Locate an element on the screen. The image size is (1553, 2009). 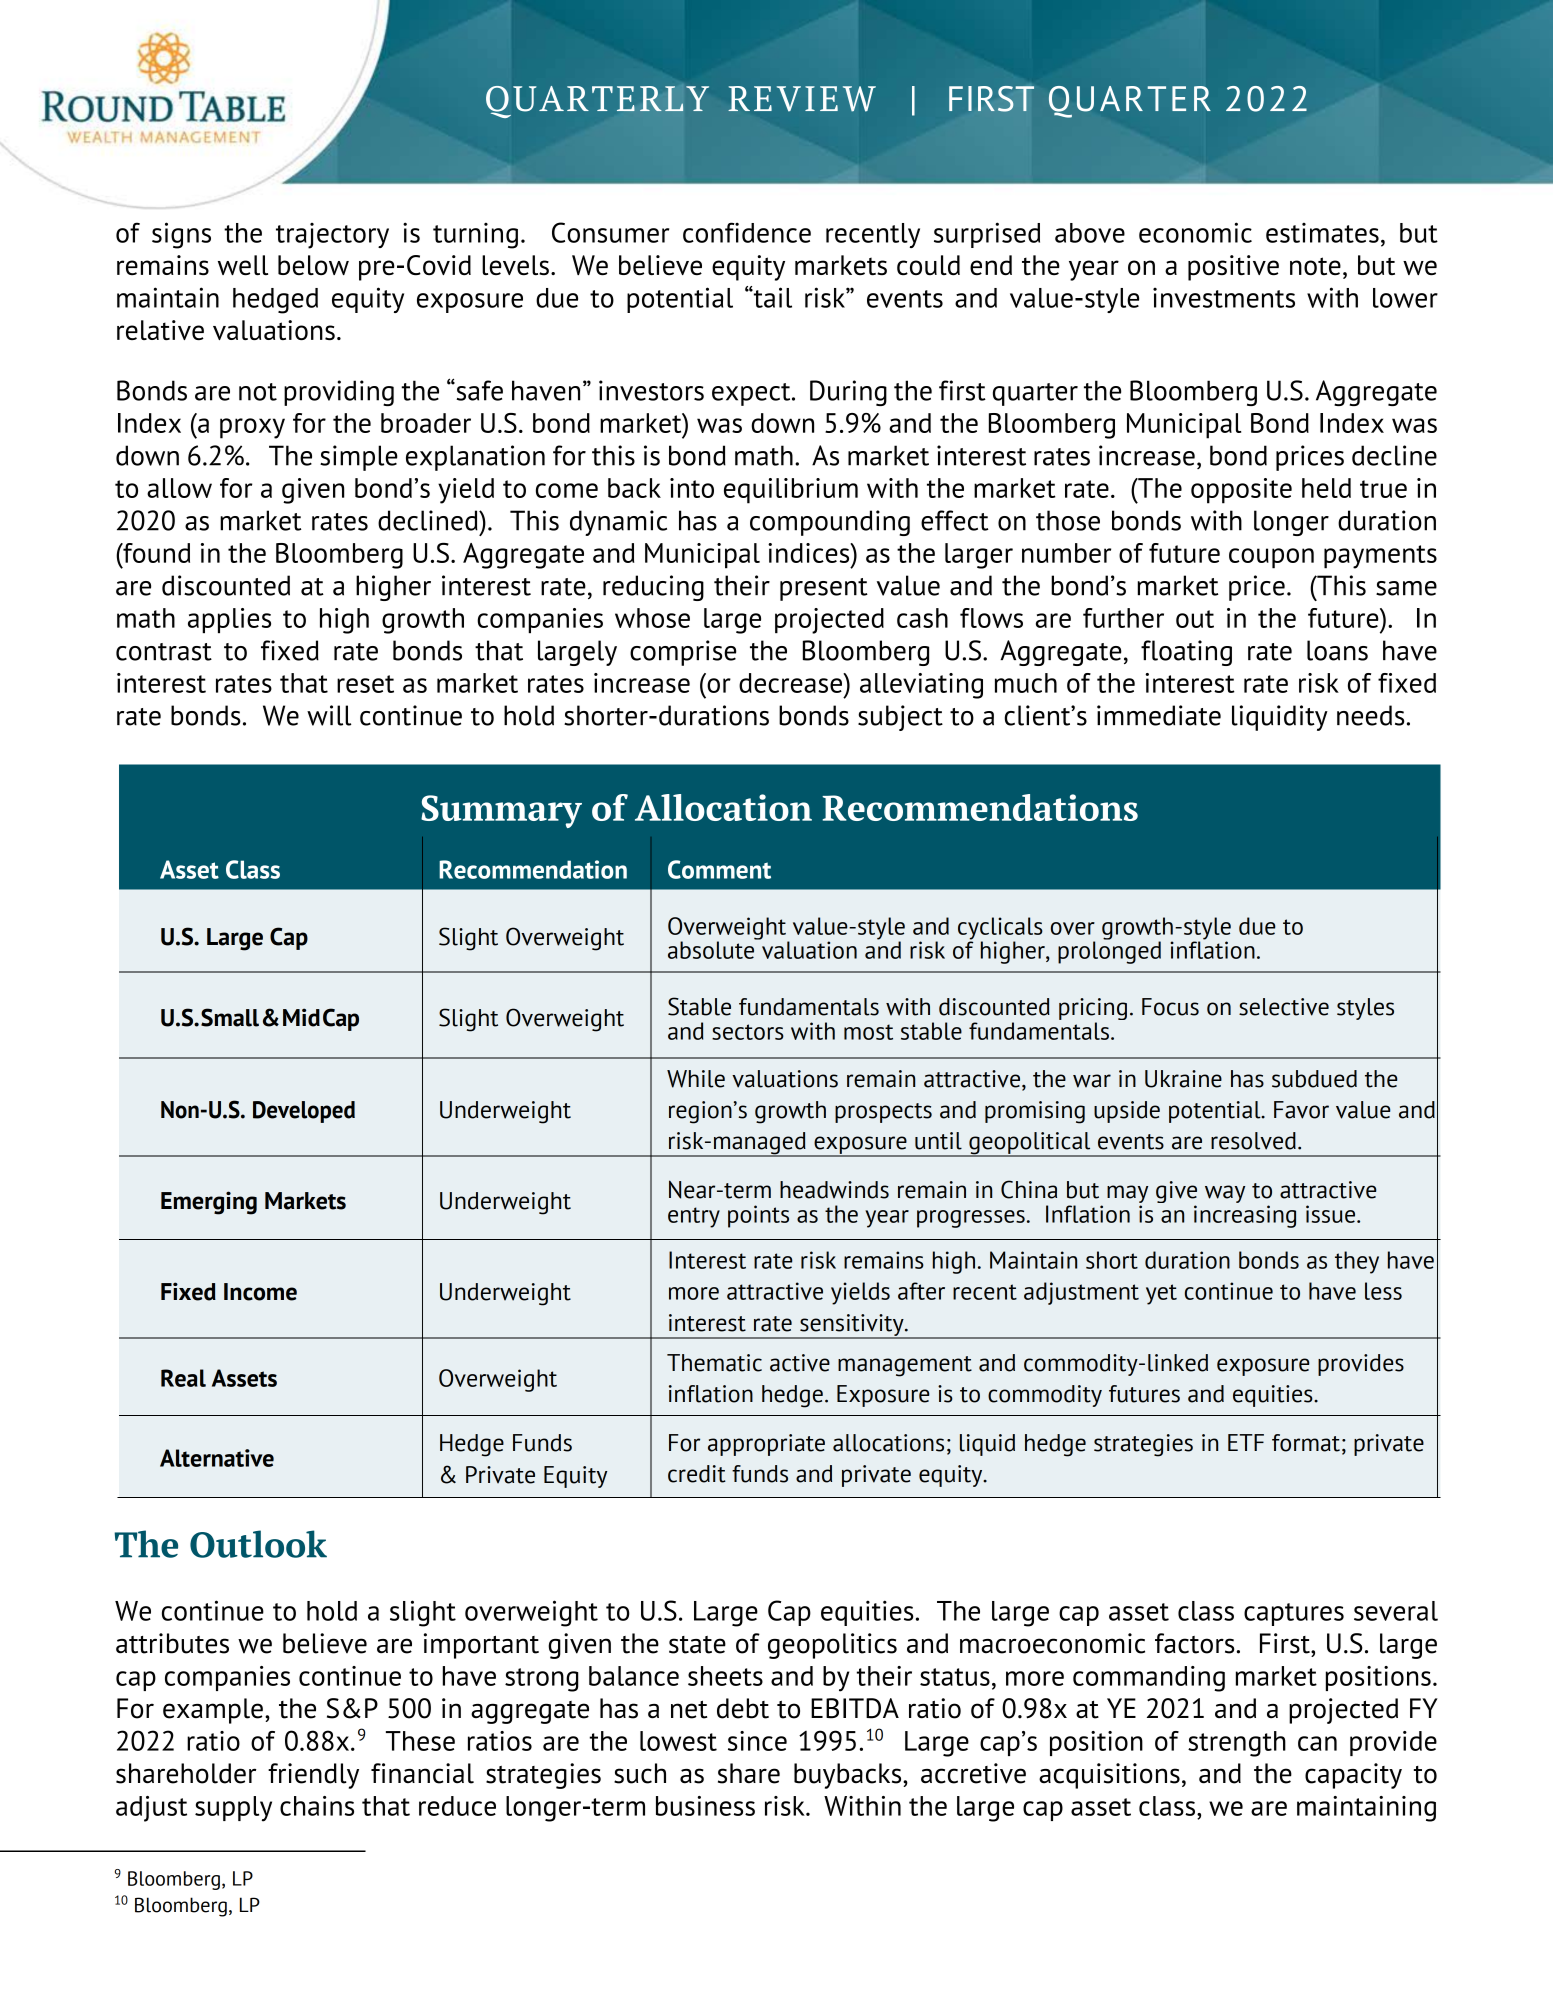
trajectory is located at coordinates (332, 236).
